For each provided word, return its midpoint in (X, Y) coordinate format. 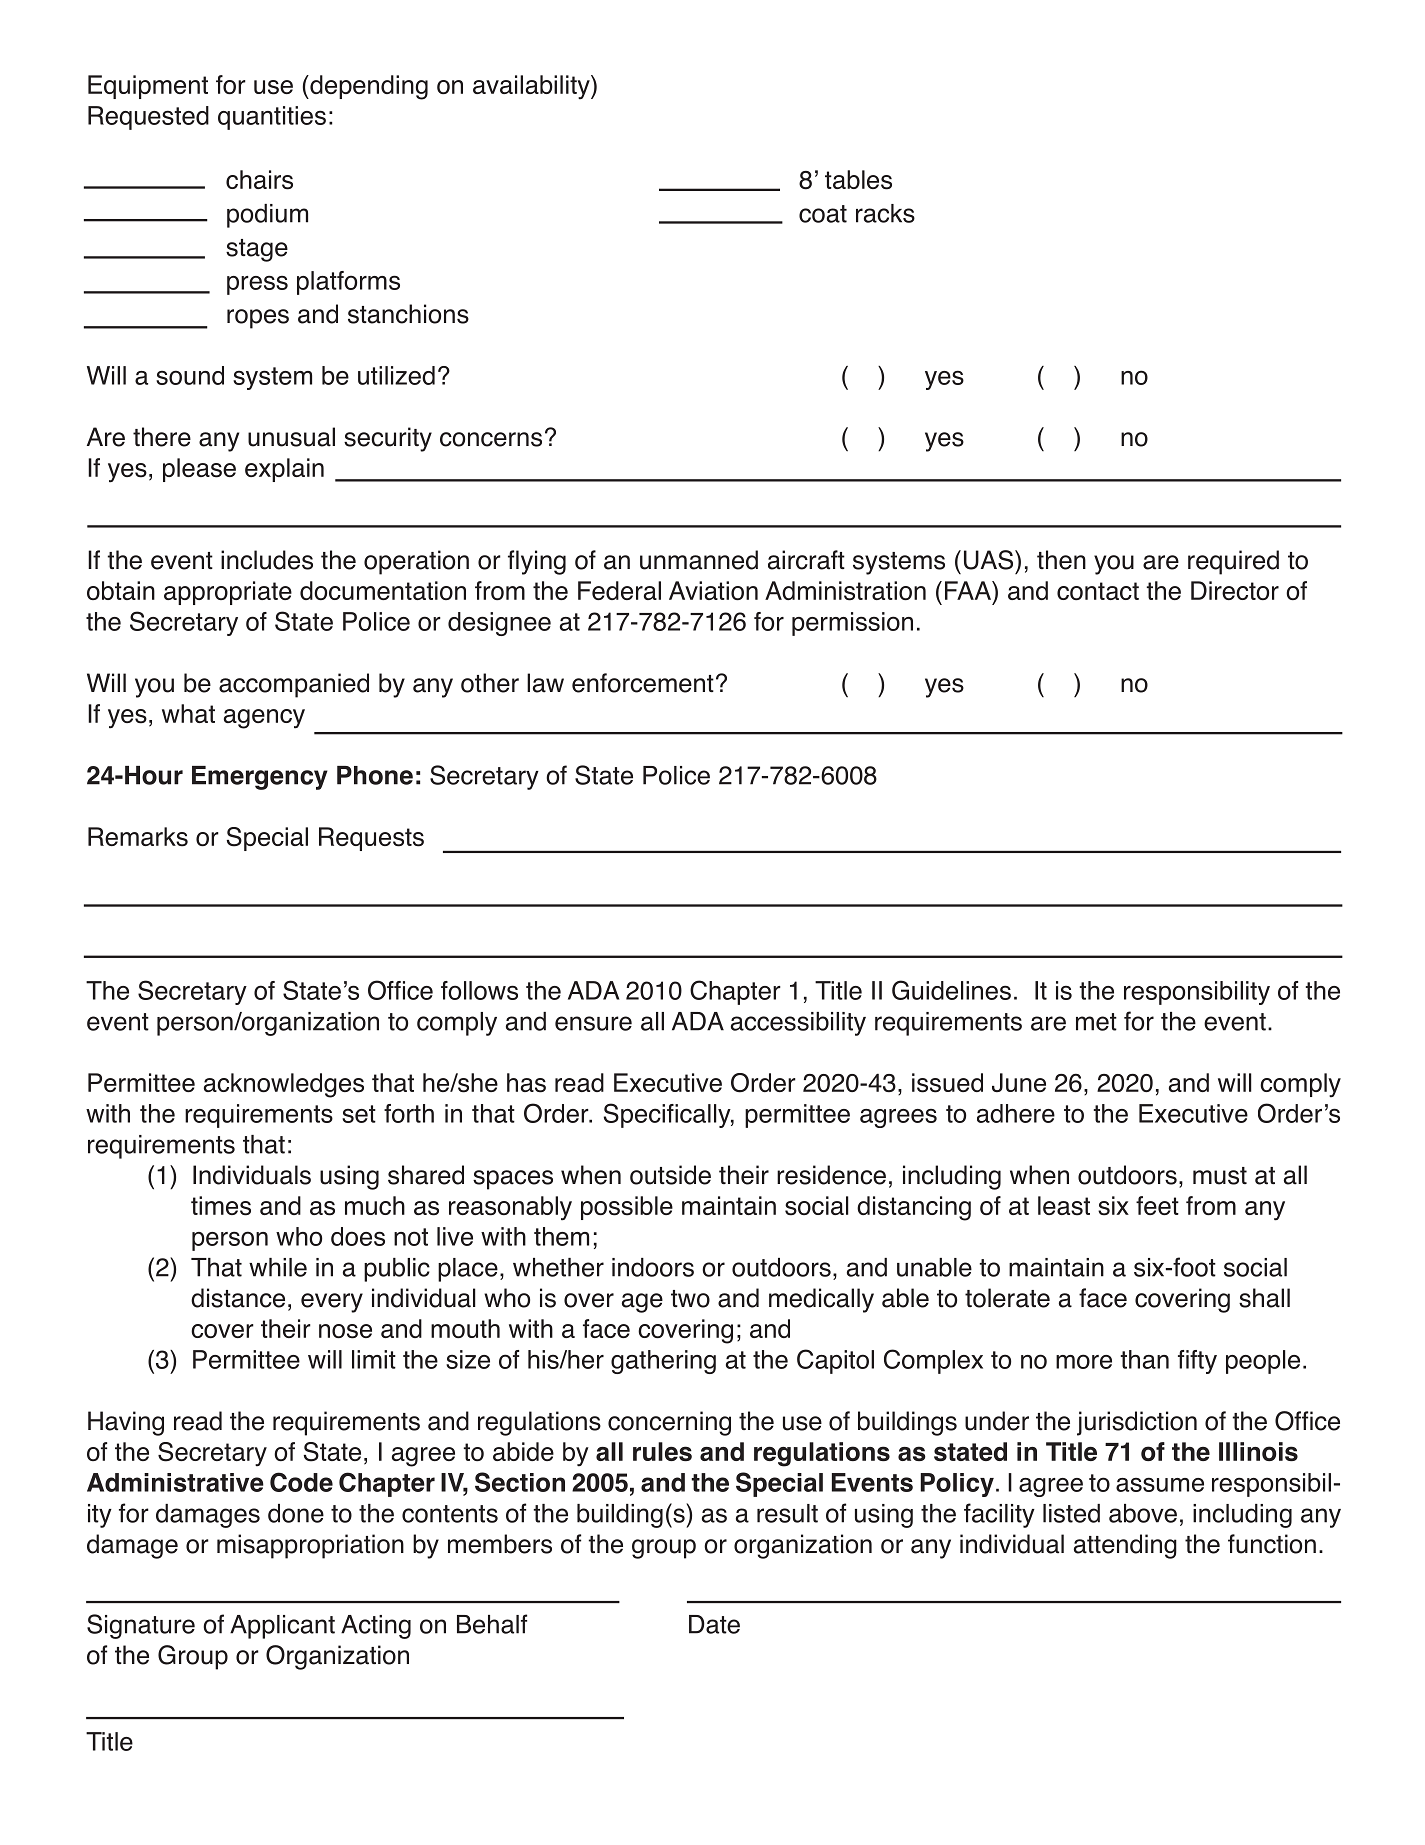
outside (670, 1175)
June (1019, 1082)
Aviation (713, 590)
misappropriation (310, 1546)
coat (823, 214)
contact (1098, 591)
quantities (272, 118)
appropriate (228, 593)
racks (885, 213)
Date (714, 1624)
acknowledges (284, 1085)
